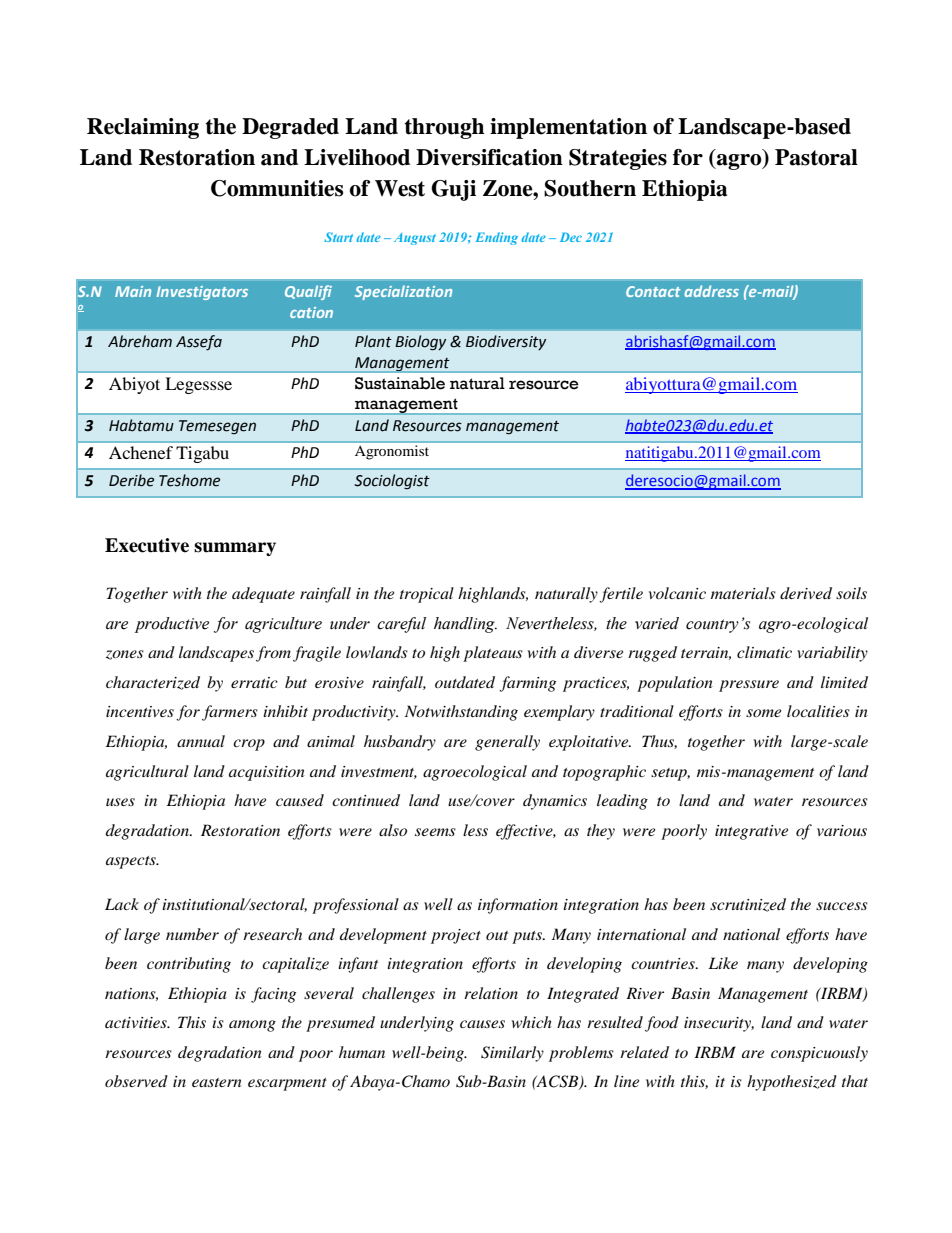  What do you see at coordinates (217, 1082) in the page?
I see `eastern` at bounding box center [217, 1082].
